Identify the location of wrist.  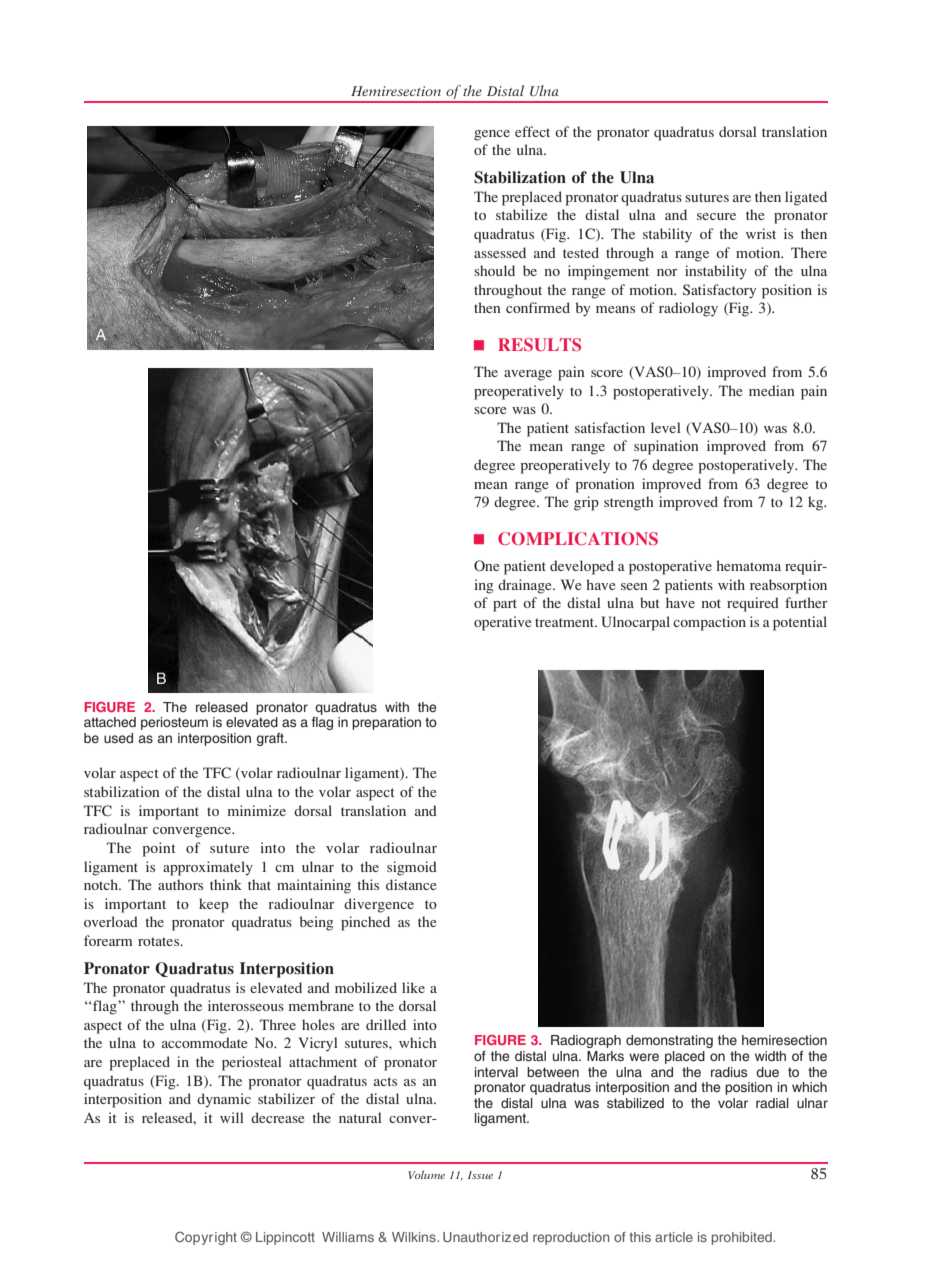
(761, 233).
